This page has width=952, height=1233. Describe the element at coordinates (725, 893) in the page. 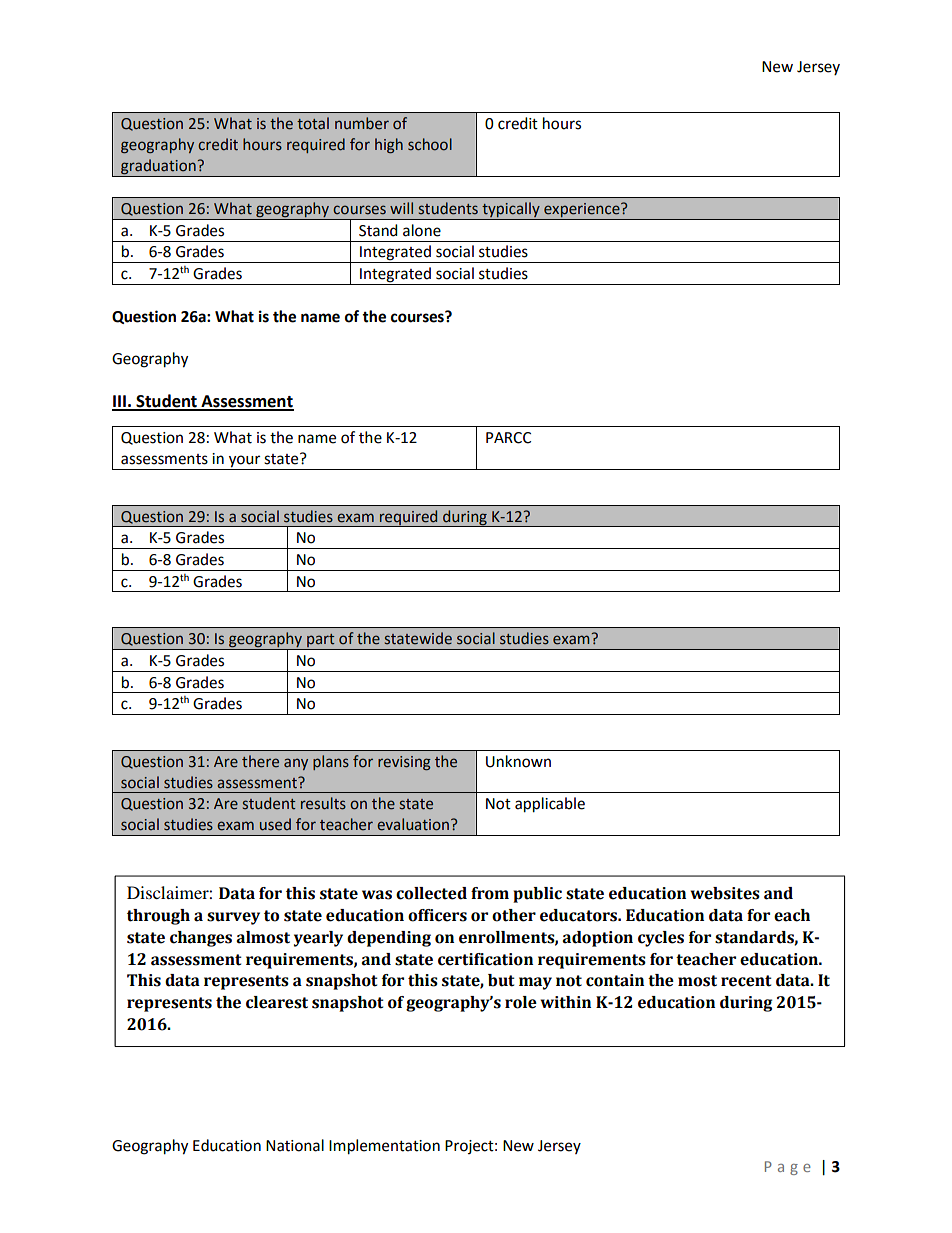

I see `websites` at that location.
